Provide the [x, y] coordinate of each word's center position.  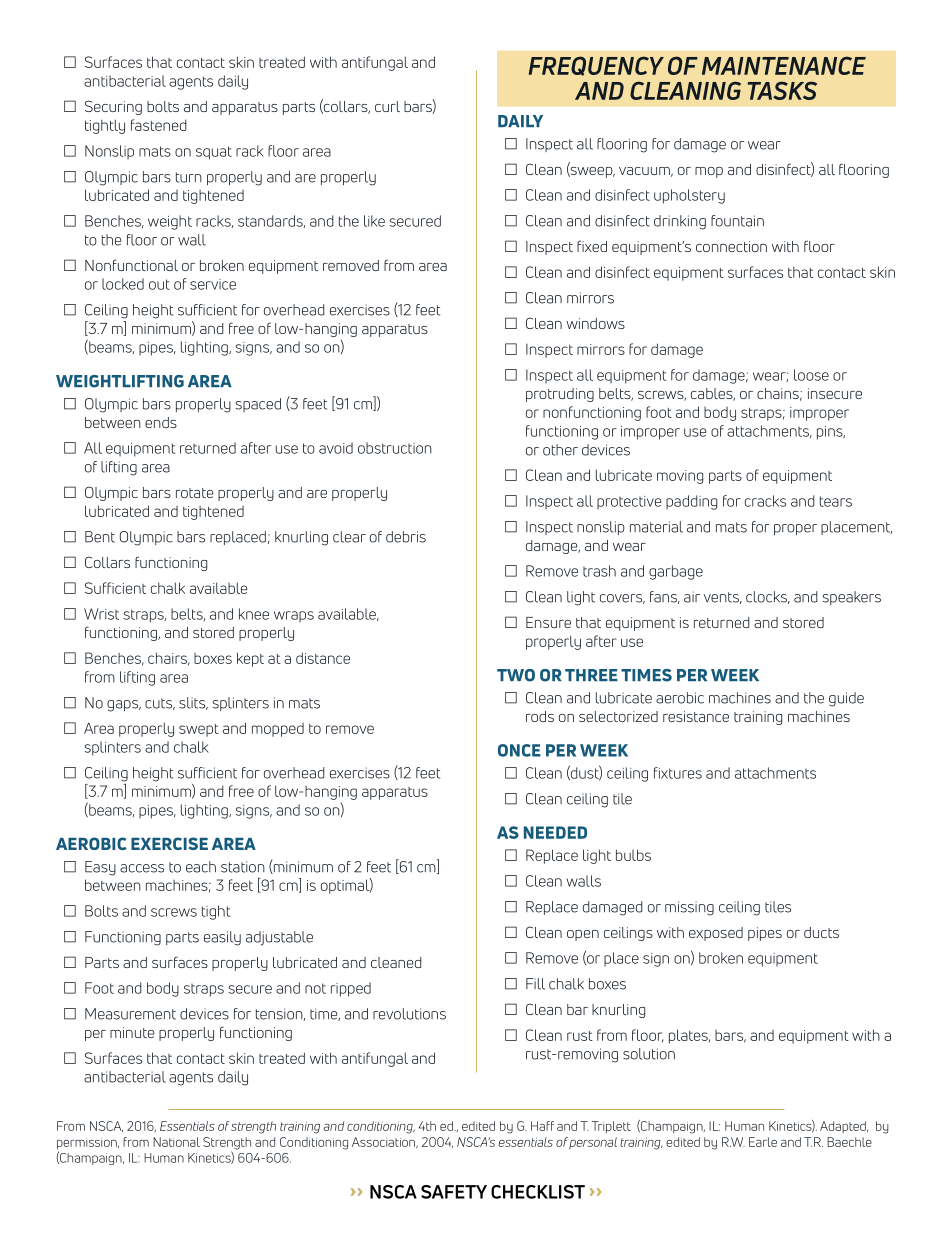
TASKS [782, 90]
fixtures [678, 773]
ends [161, 422]
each [201, 867]
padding [691, 502]
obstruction [395, 448]
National [176, 1142]
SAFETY [454, 1192]
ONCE [519, 750]
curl [387, 106]
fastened [159, 125]
